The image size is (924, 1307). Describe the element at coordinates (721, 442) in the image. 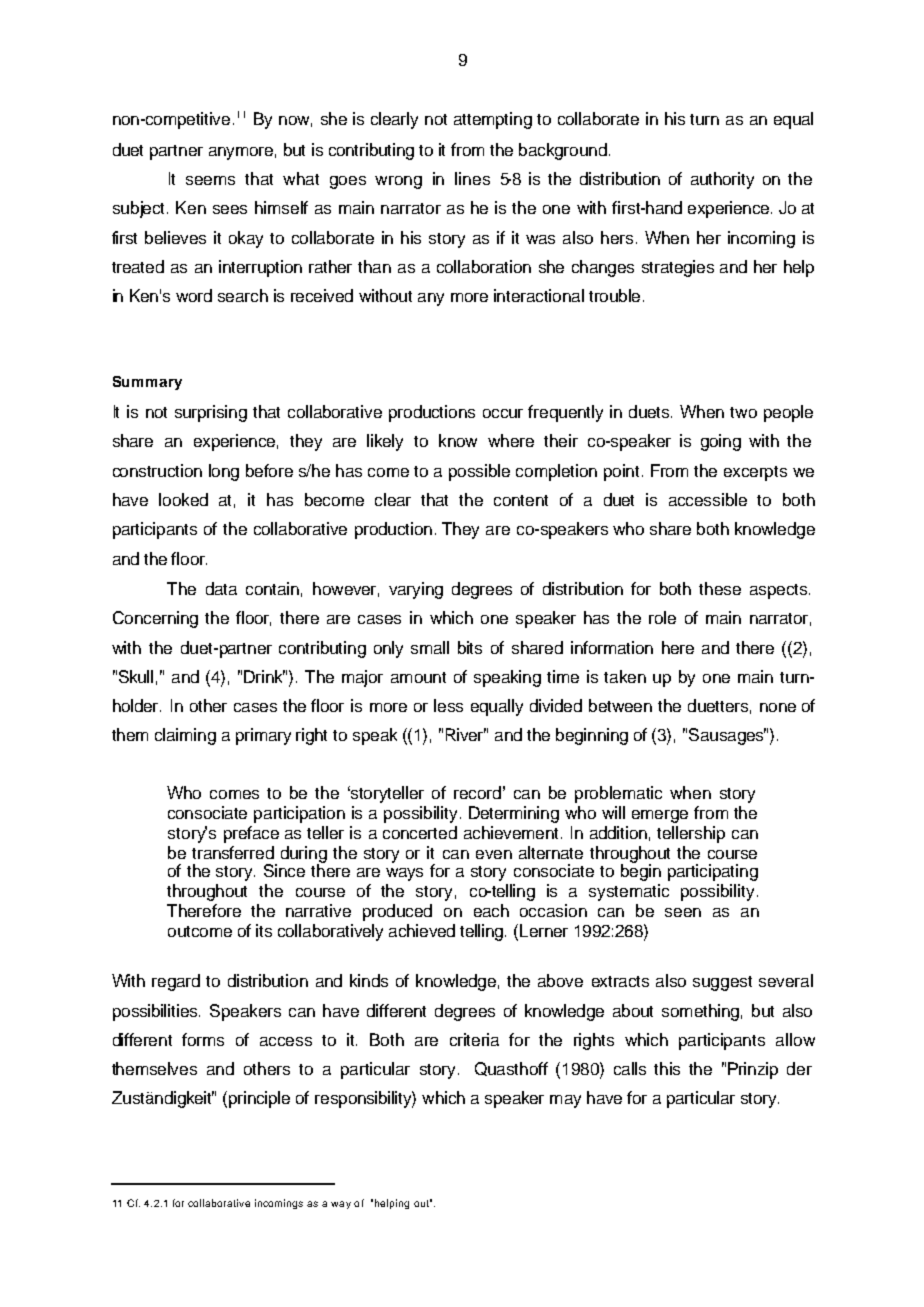

I see `going` at that location.
